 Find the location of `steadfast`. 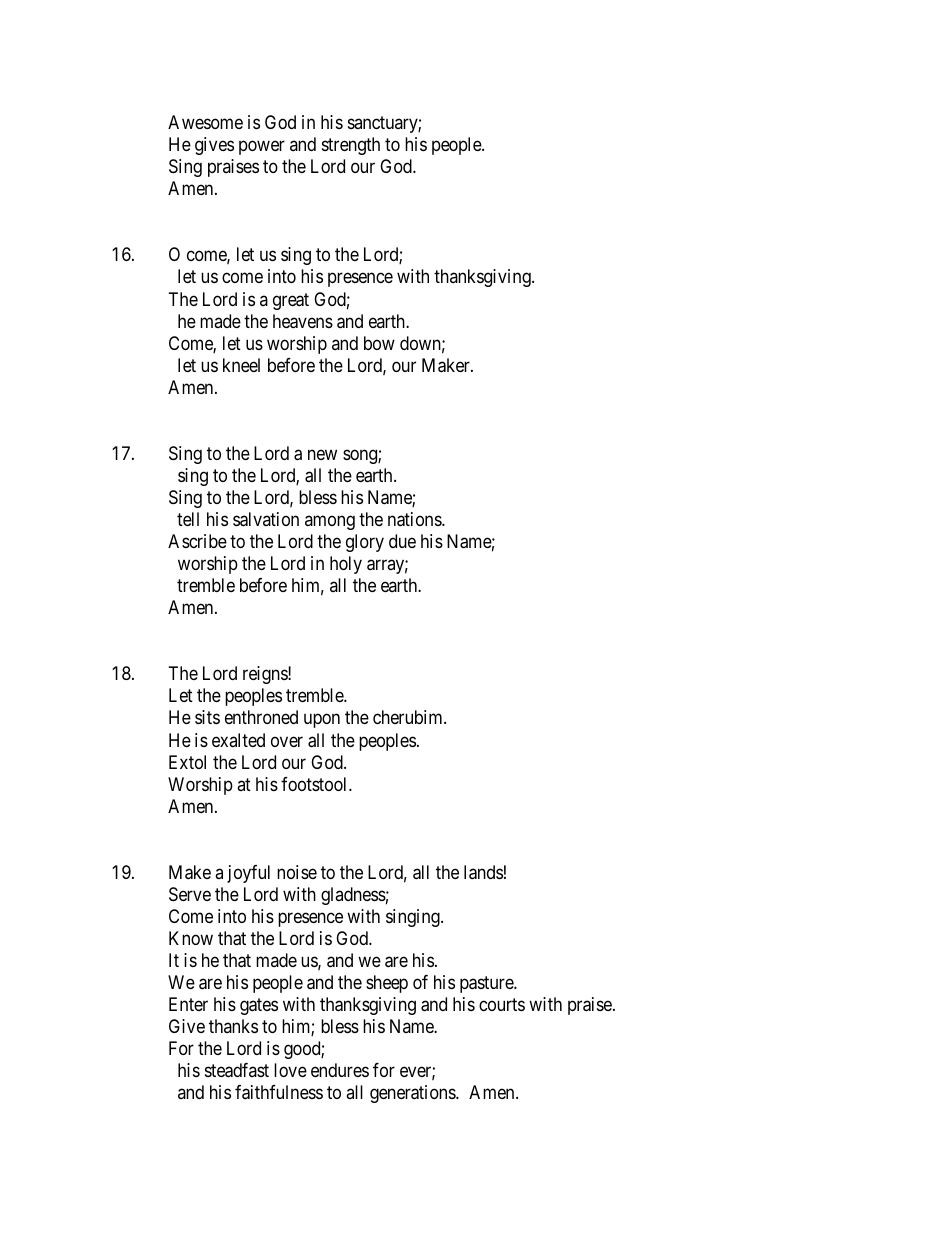

steadfast is located at coordinates (237, 1070).
